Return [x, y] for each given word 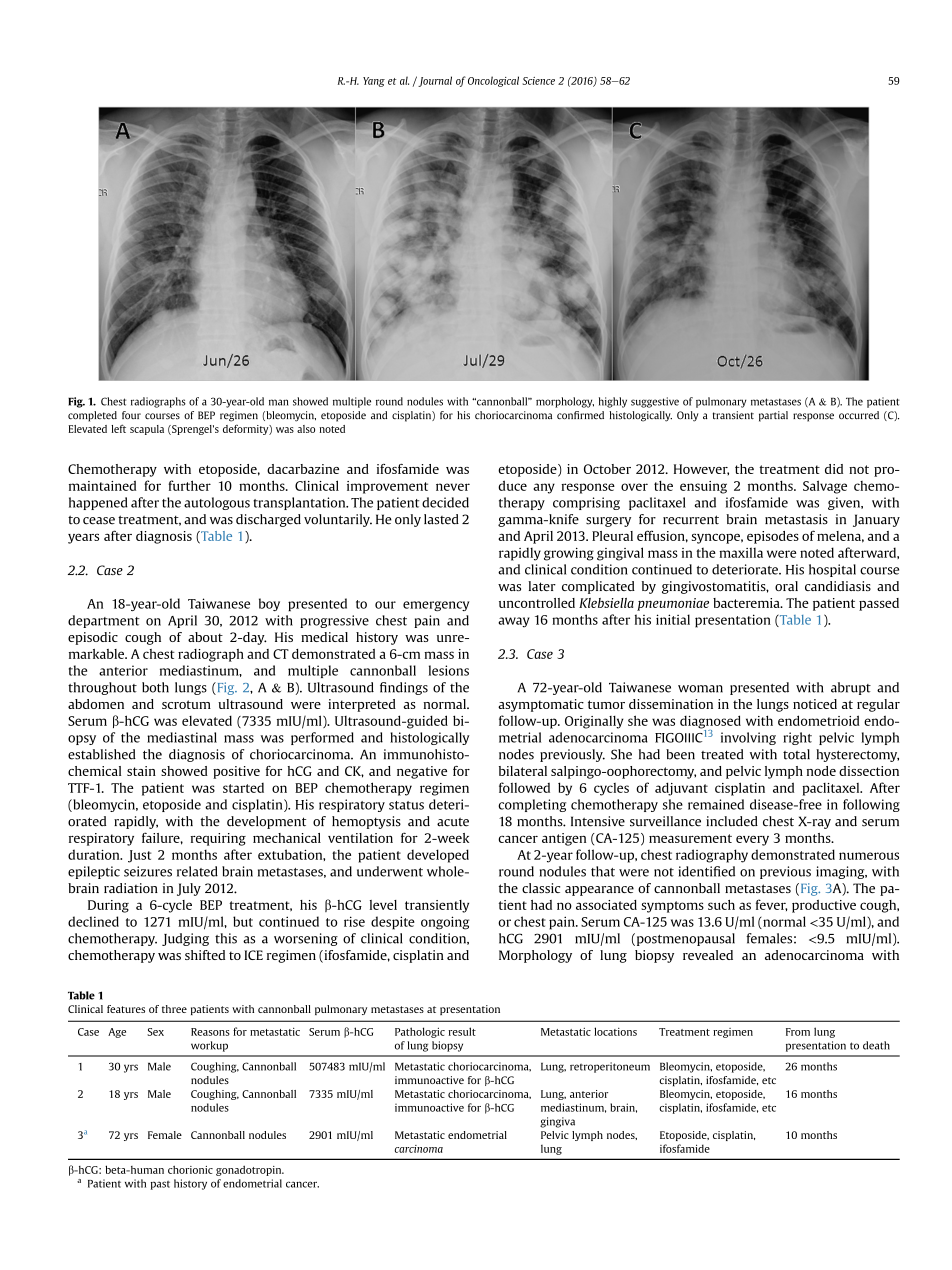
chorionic [190, 1169]
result [462, 1031]
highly [613, 402]
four [131, 415]
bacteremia [747, 603]
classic [541, 888]
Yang [374, 82]
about [205, 637]
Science [539, 81]
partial [773, 416]
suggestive [655, 402]
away [514, 622]
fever [772, 905]
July [189, 889]
